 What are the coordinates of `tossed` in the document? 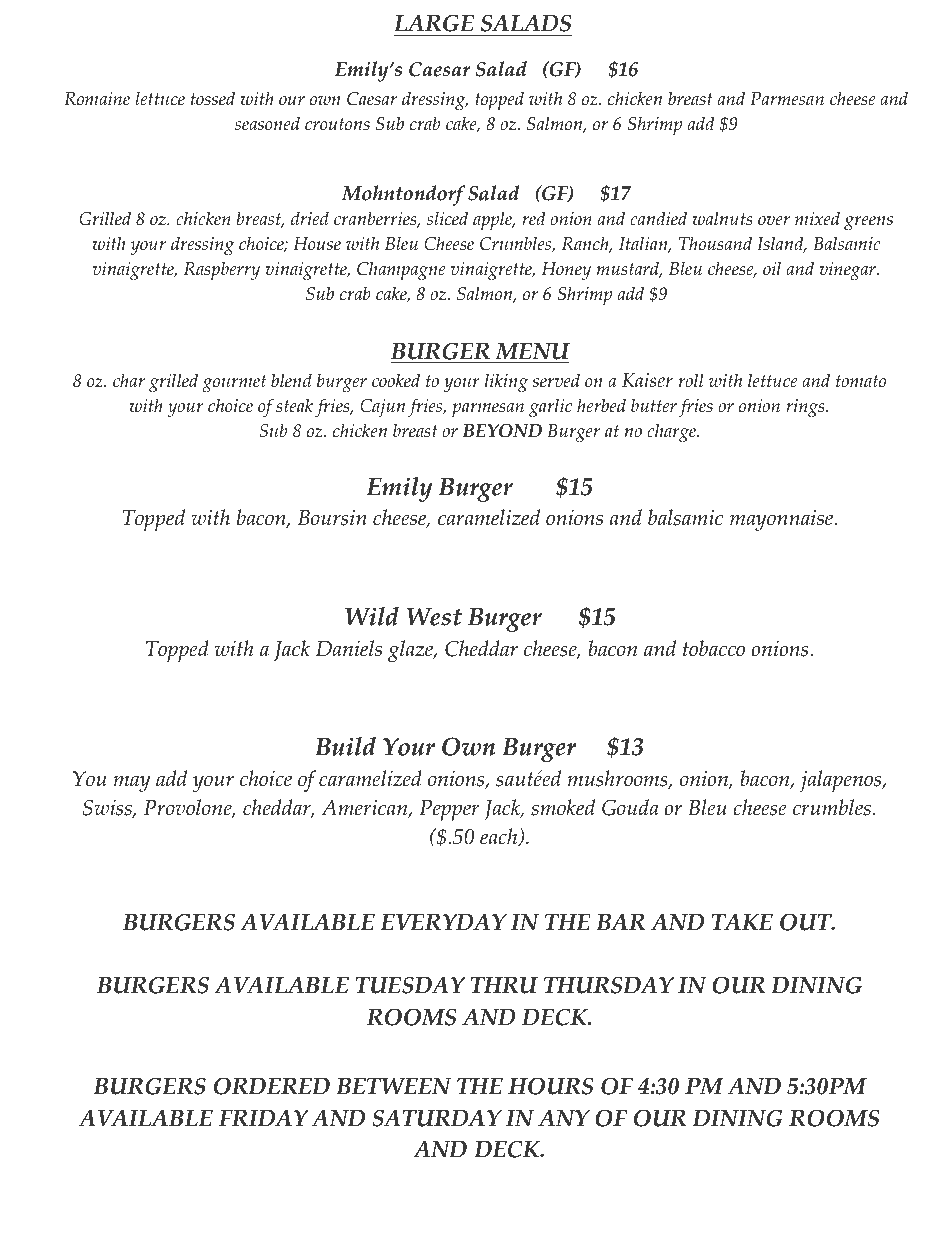 It's located at (213, 98).
